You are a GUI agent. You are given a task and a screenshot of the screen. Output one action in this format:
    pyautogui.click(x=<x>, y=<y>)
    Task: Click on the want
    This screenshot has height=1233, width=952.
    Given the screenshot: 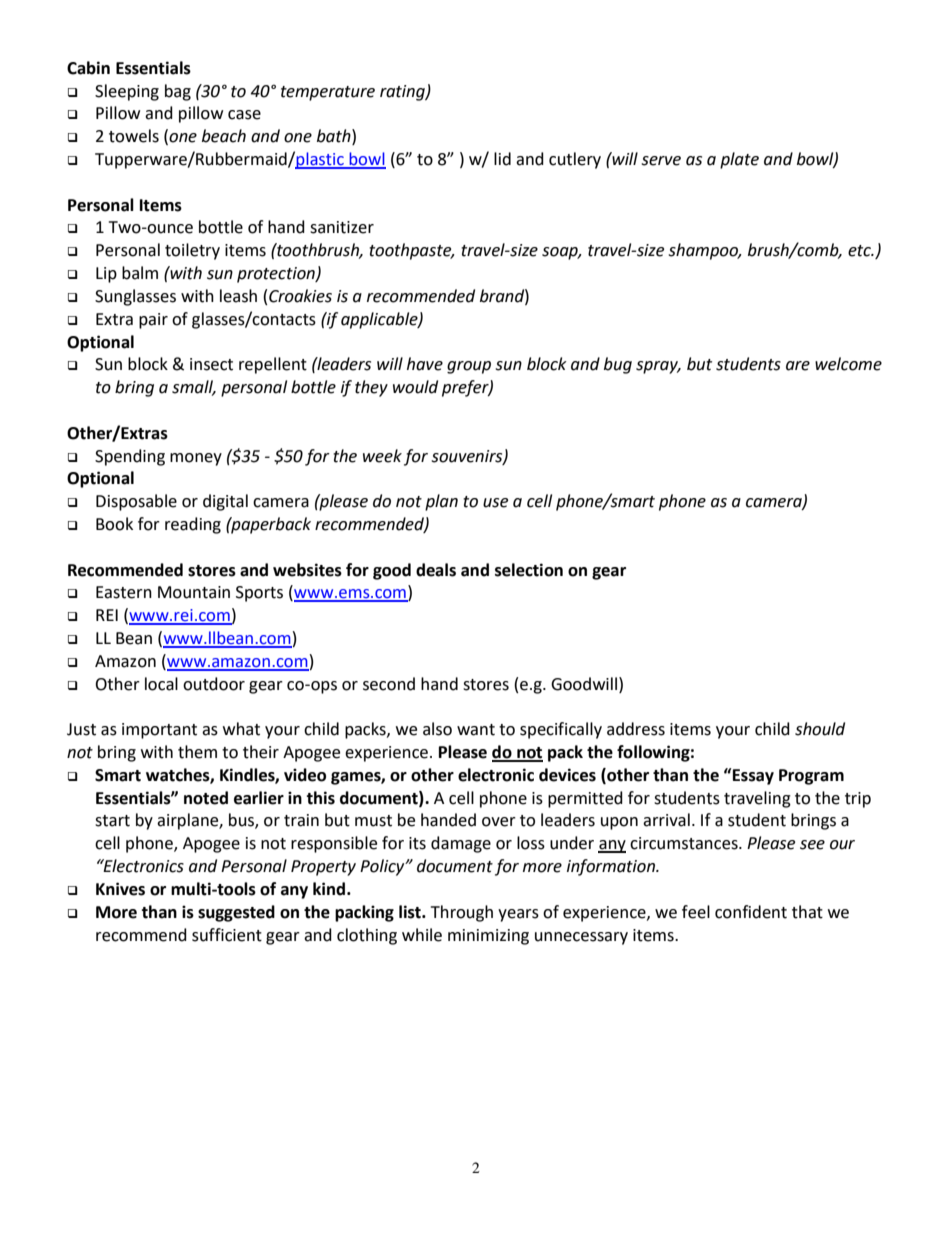 What is the action you would take?
    pyautogui.click(x=476, y=730)
